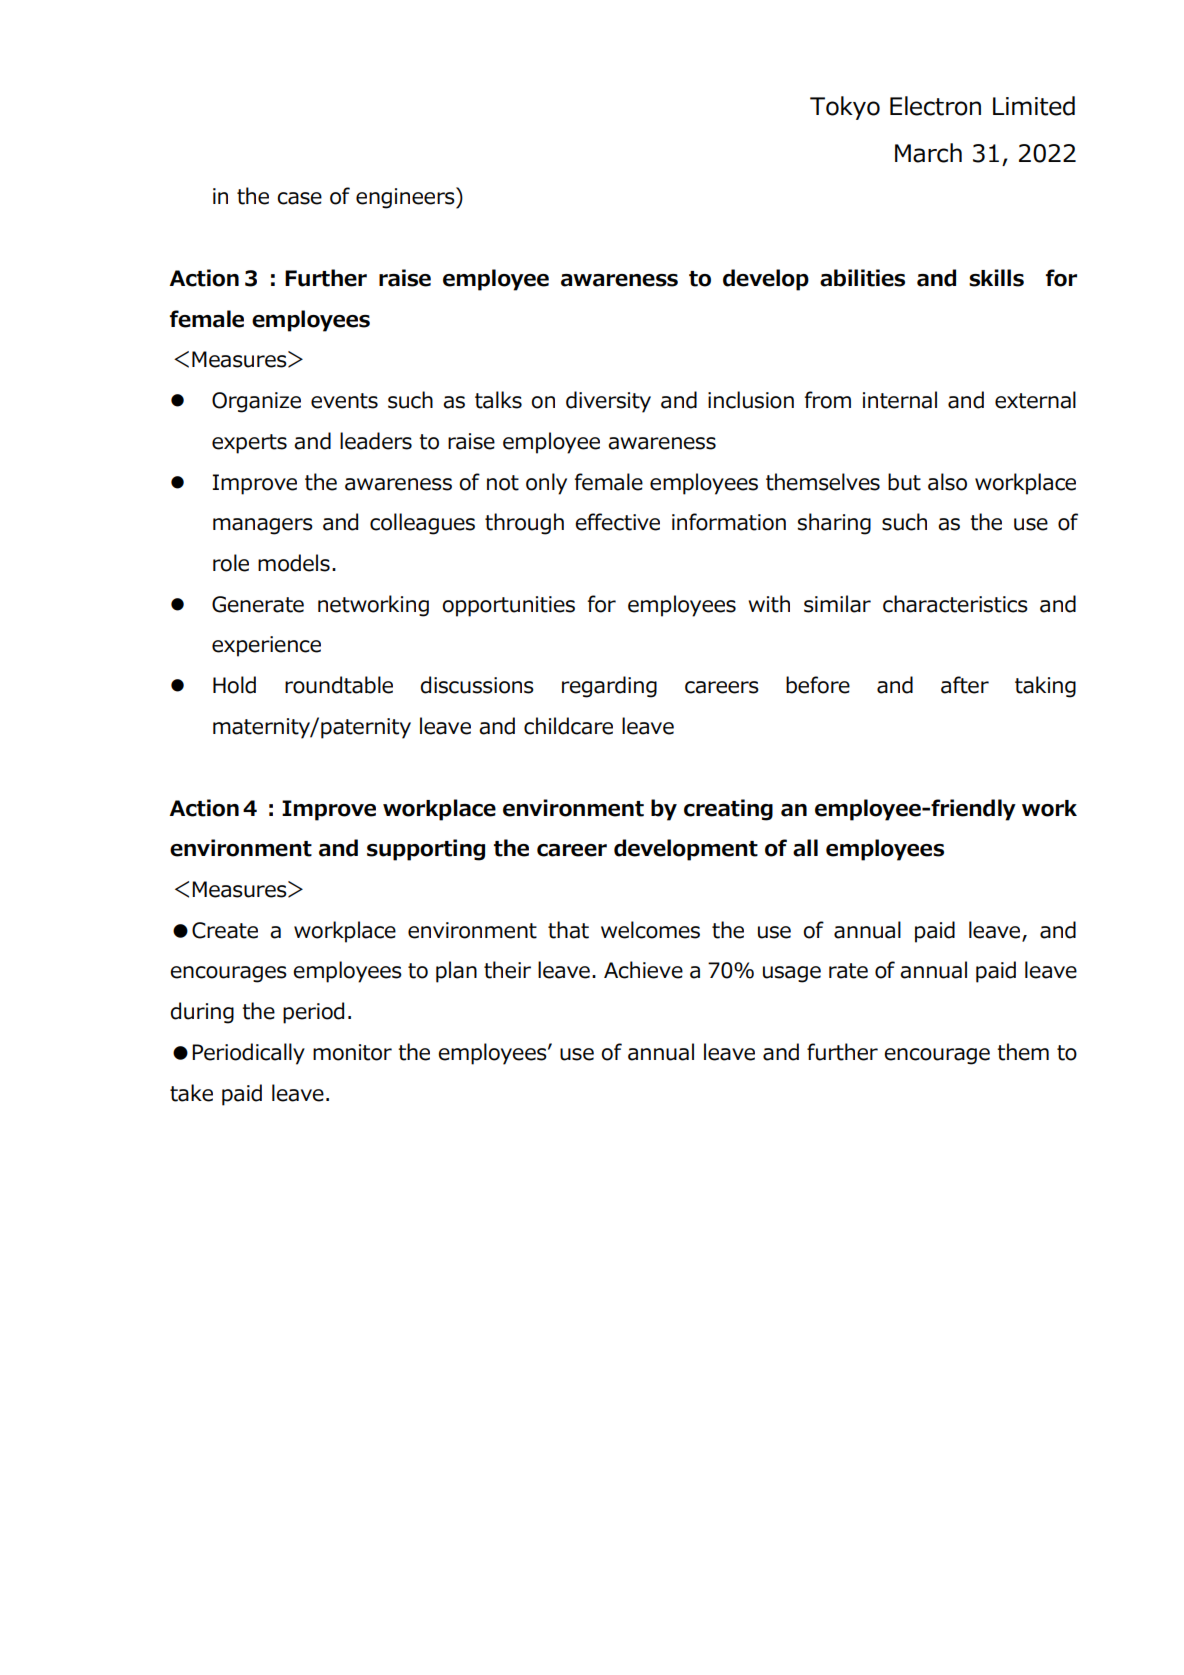 The image size is (1184, 1675). What do you see at coordinates (352, 1052) in the page?
I see `monitor` at bounding box center [352, 1052].
